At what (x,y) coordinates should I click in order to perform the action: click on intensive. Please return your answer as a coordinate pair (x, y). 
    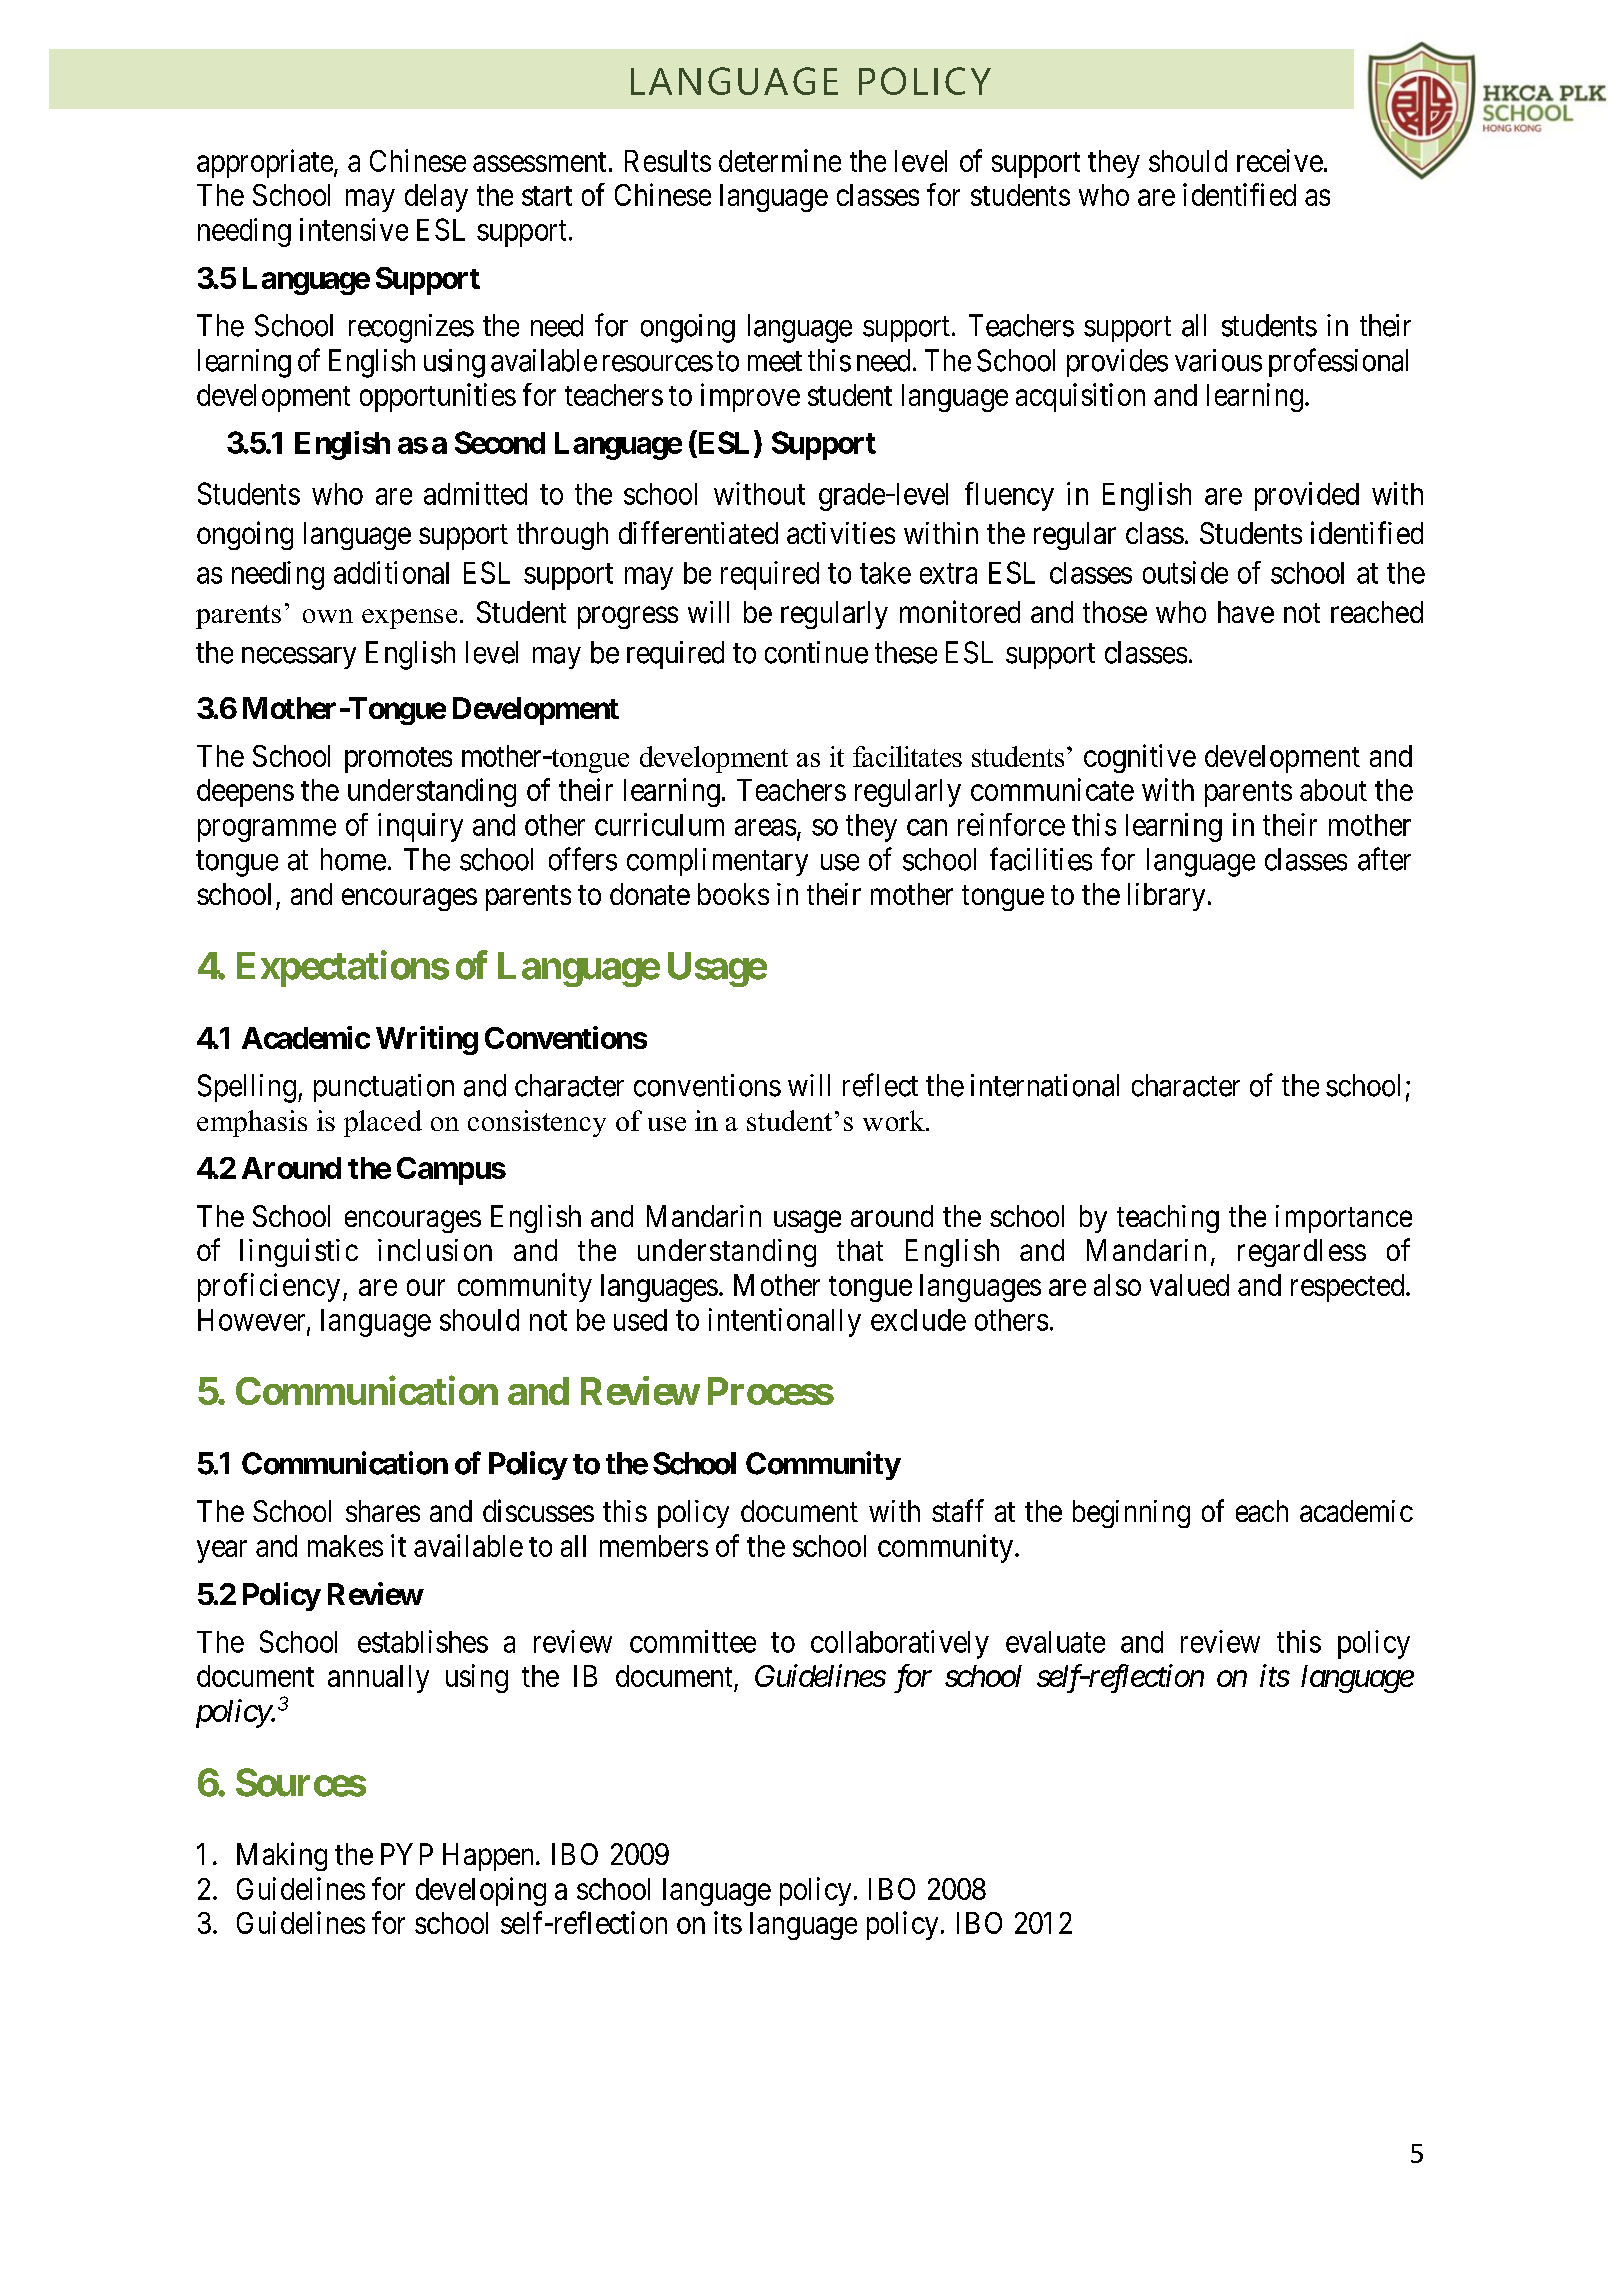
    Looking at the image, I should click on (354, 229).
